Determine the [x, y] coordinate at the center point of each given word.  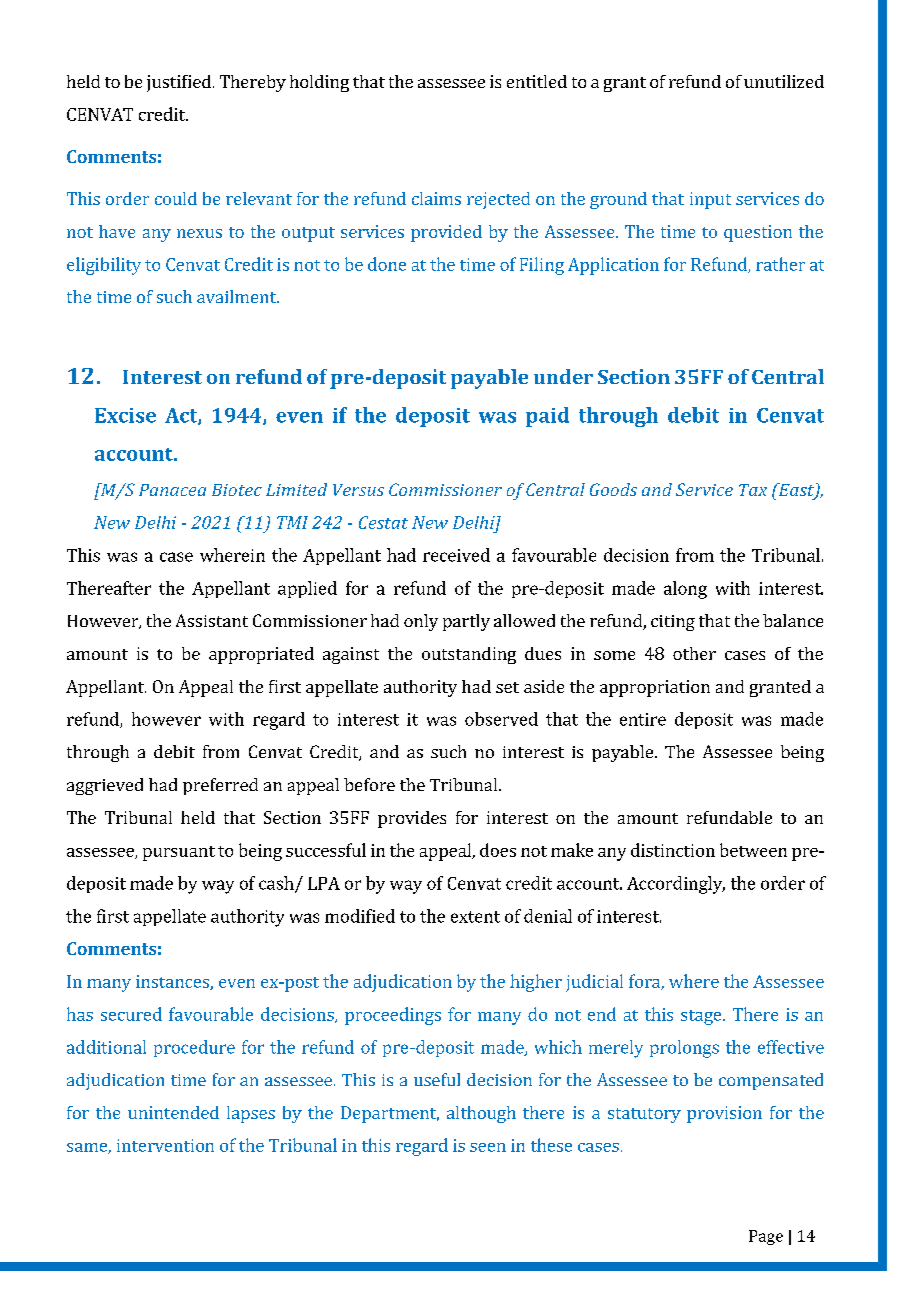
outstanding [469, 655]
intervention [165, 1145]
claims [436, 198]
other [694, 653]
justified [179, 83]
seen [488, 1147]
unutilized [784, 81]
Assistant [212, 620]
